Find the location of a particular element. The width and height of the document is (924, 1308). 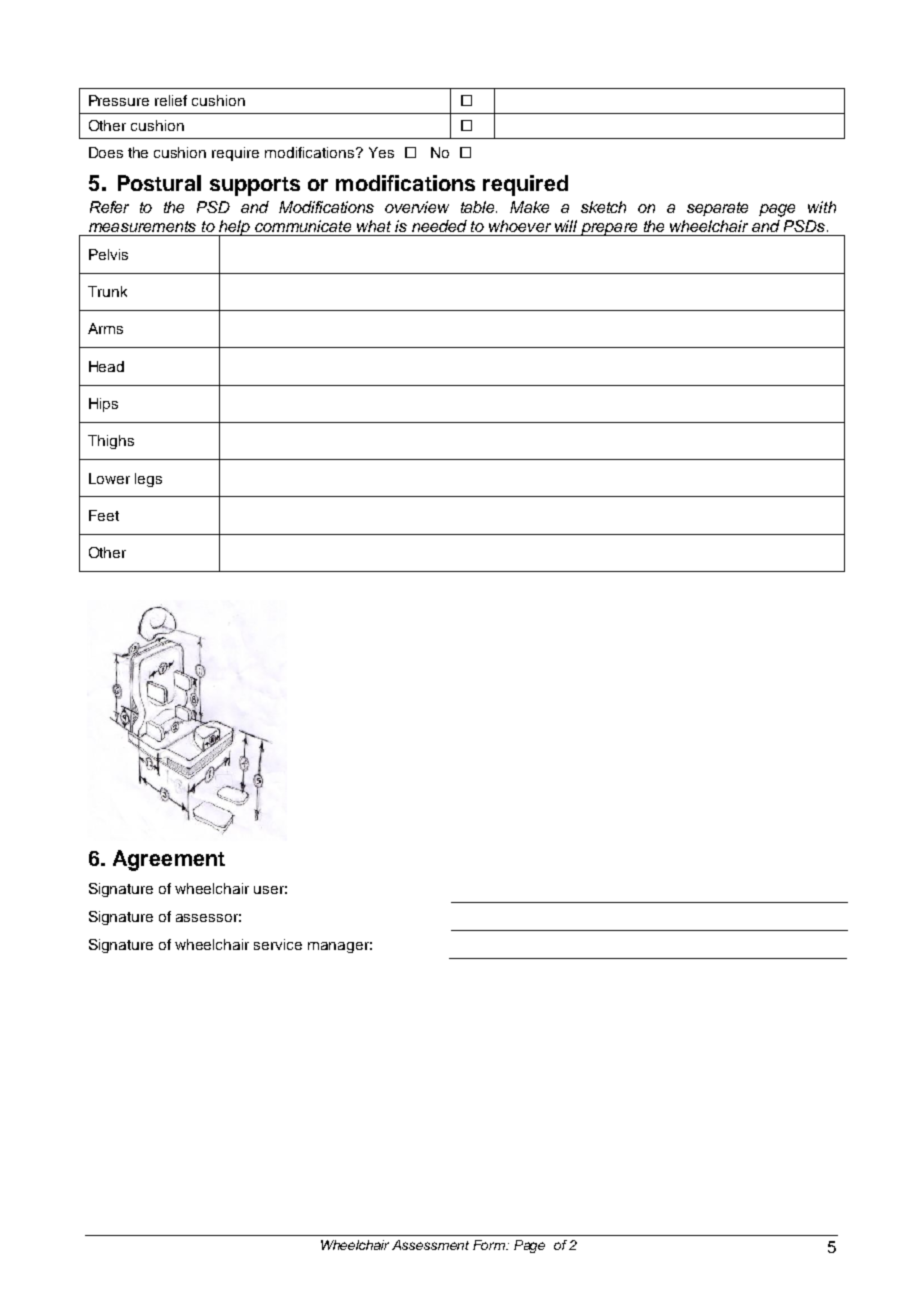

separate is located at coordinates (717, 209).
